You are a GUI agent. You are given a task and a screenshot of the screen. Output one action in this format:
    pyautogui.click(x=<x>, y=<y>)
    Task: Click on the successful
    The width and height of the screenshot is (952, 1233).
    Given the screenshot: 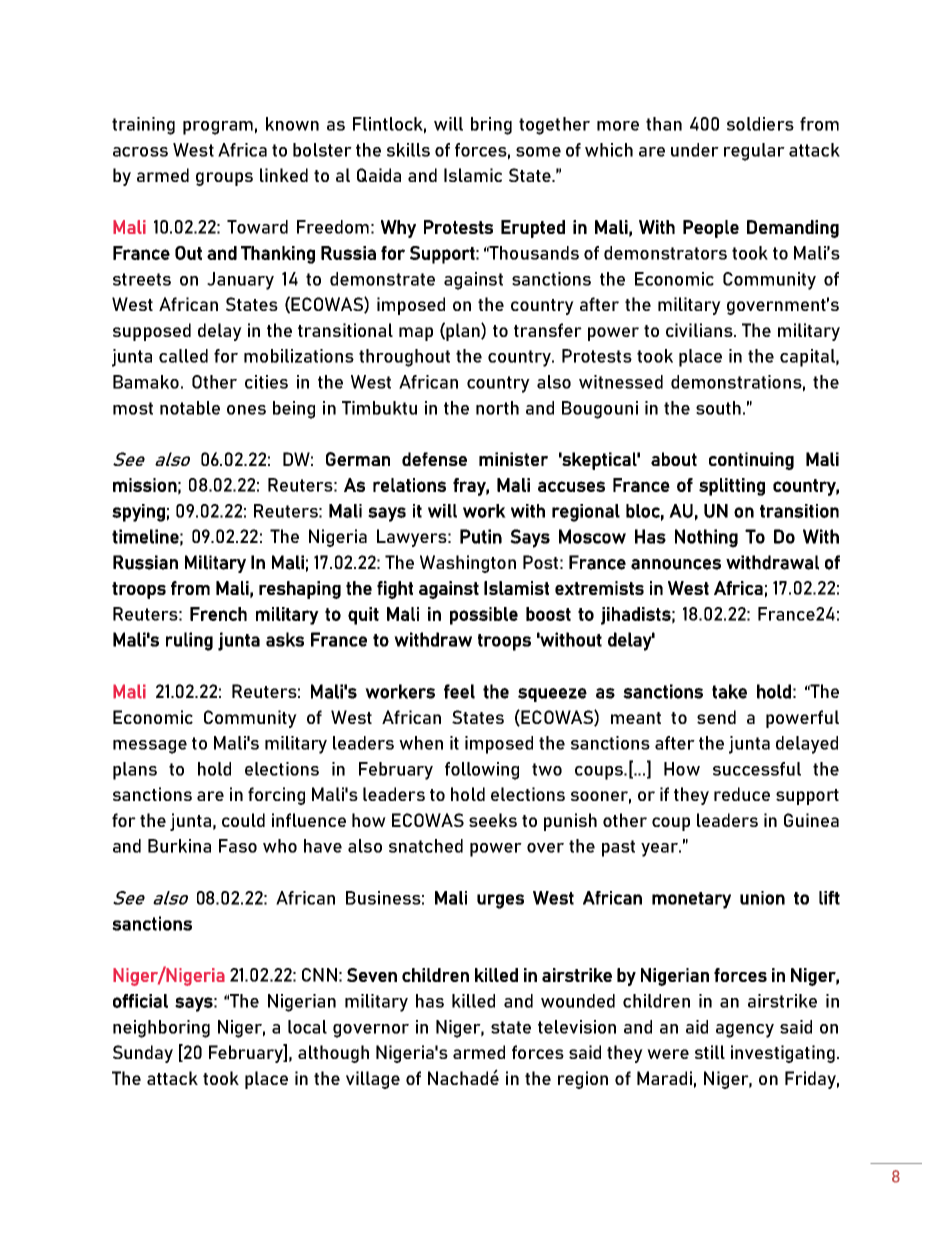 What is the action you would take?
    pyautogui.click(x=757, y=769)
